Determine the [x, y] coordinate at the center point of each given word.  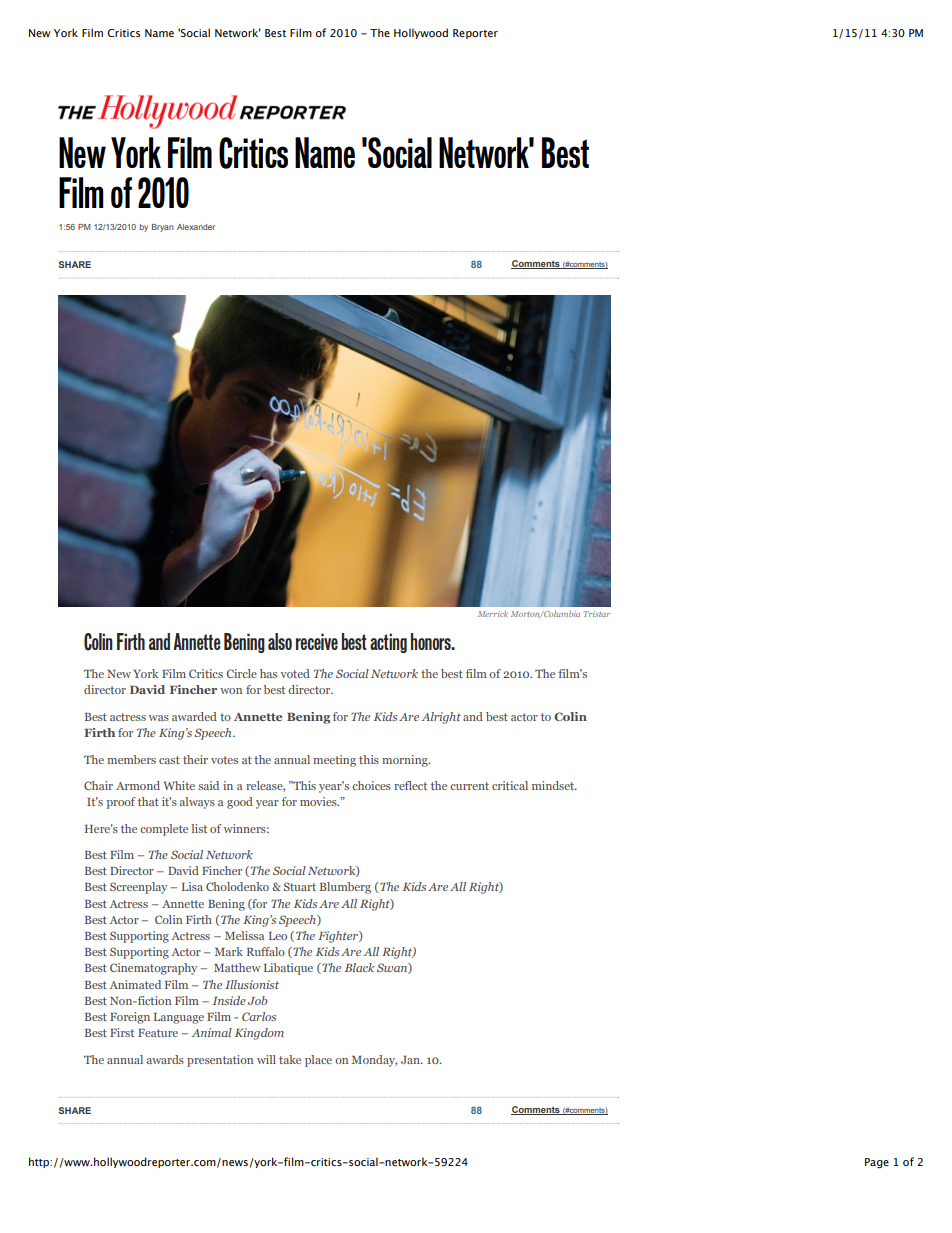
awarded [194, 716]
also [280, 641]
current [469, 786]
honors [432, 641]
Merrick [493, 614]
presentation [220, 1061]
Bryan [162, 228]
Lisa [192, 886]
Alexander [196, 227]
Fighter [339, 937]
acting [388, 643]
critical [510, 785]
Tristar [597, 614]
